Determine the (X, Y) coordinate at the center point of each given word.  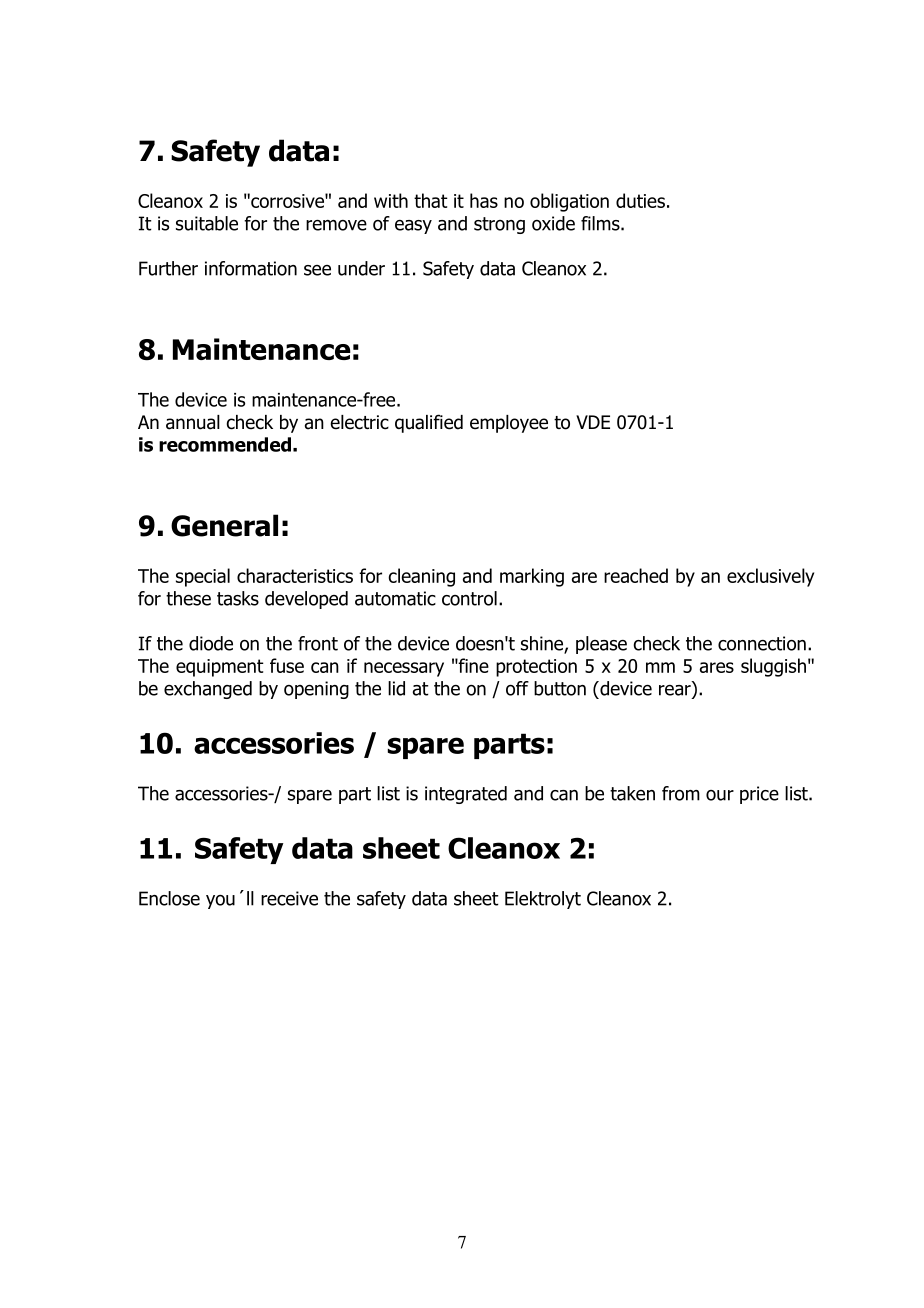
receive (289, 898)
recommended (225, 444)
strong (499, 225)
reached (636, 575)
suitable (207, 223)
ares (717, 667)
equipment (220, 668)
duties (640, 200)
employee (509, 424)
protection (536, 668)
